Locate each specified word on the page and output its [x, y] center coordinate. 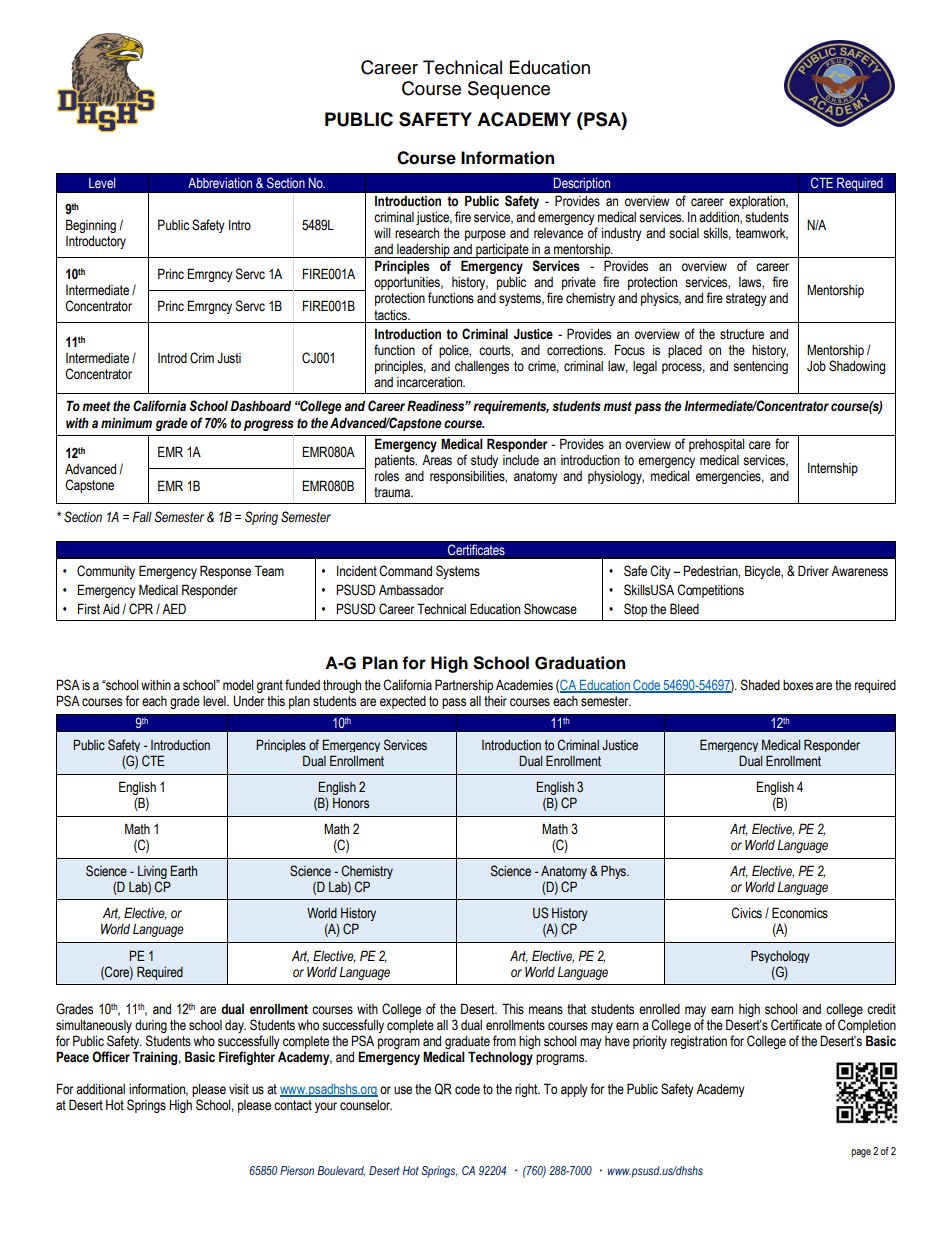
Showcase [550, 609]
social [684, 233]
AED [174, 608]
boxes [798, 685]
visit [239, 1089]
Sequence [509, 90]
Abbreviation [220, 183]
